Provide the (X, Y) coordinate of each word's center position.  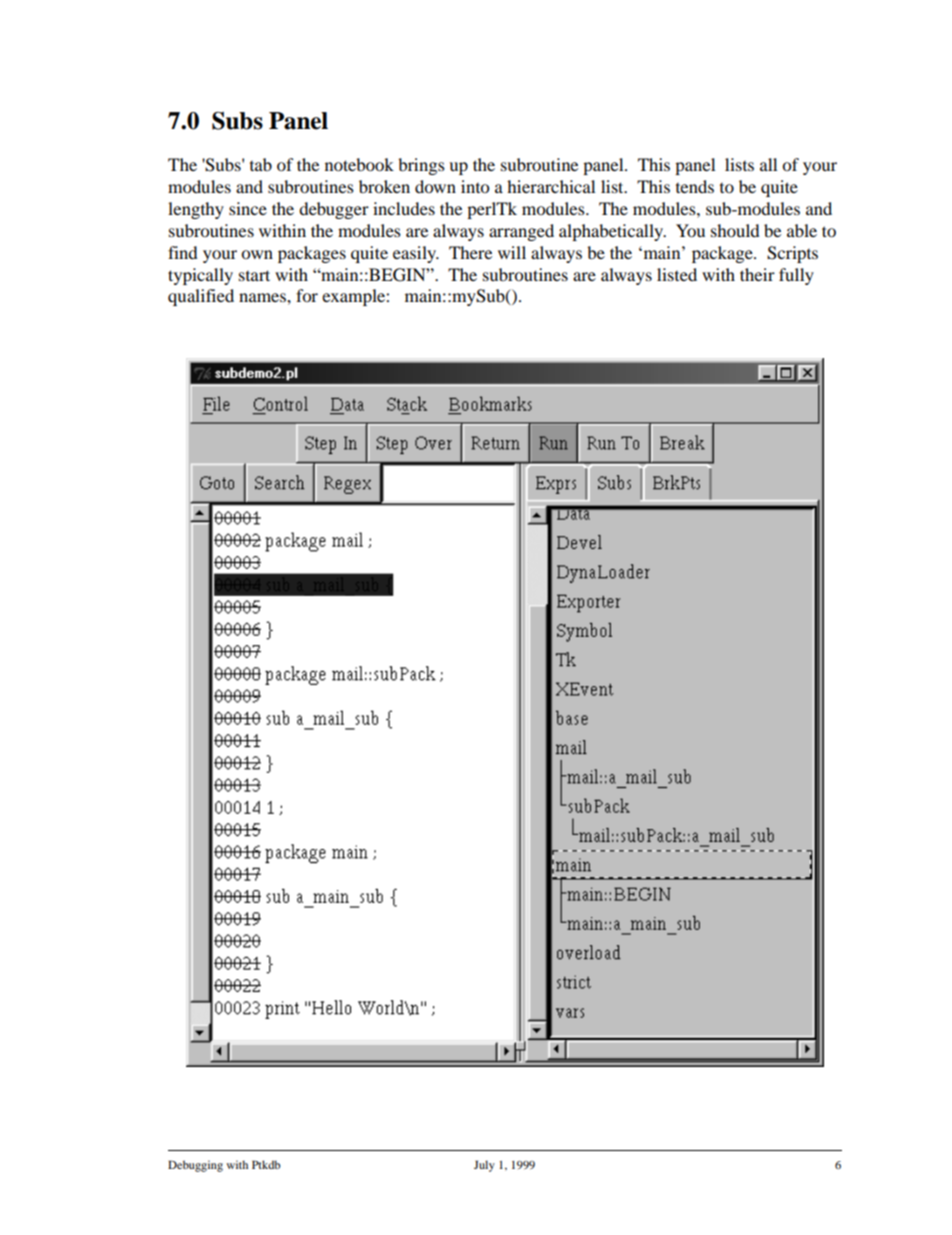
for (307, 295)
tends (695, 186)
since (248, 208)
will (512, 252)
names (263, 297)
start (254, 275)
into (475, 186)
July (484, 1166)
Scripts (792, 254)
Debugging (195, 1166)
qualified (201, 297)
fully (796, 276)
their (757, 274)
